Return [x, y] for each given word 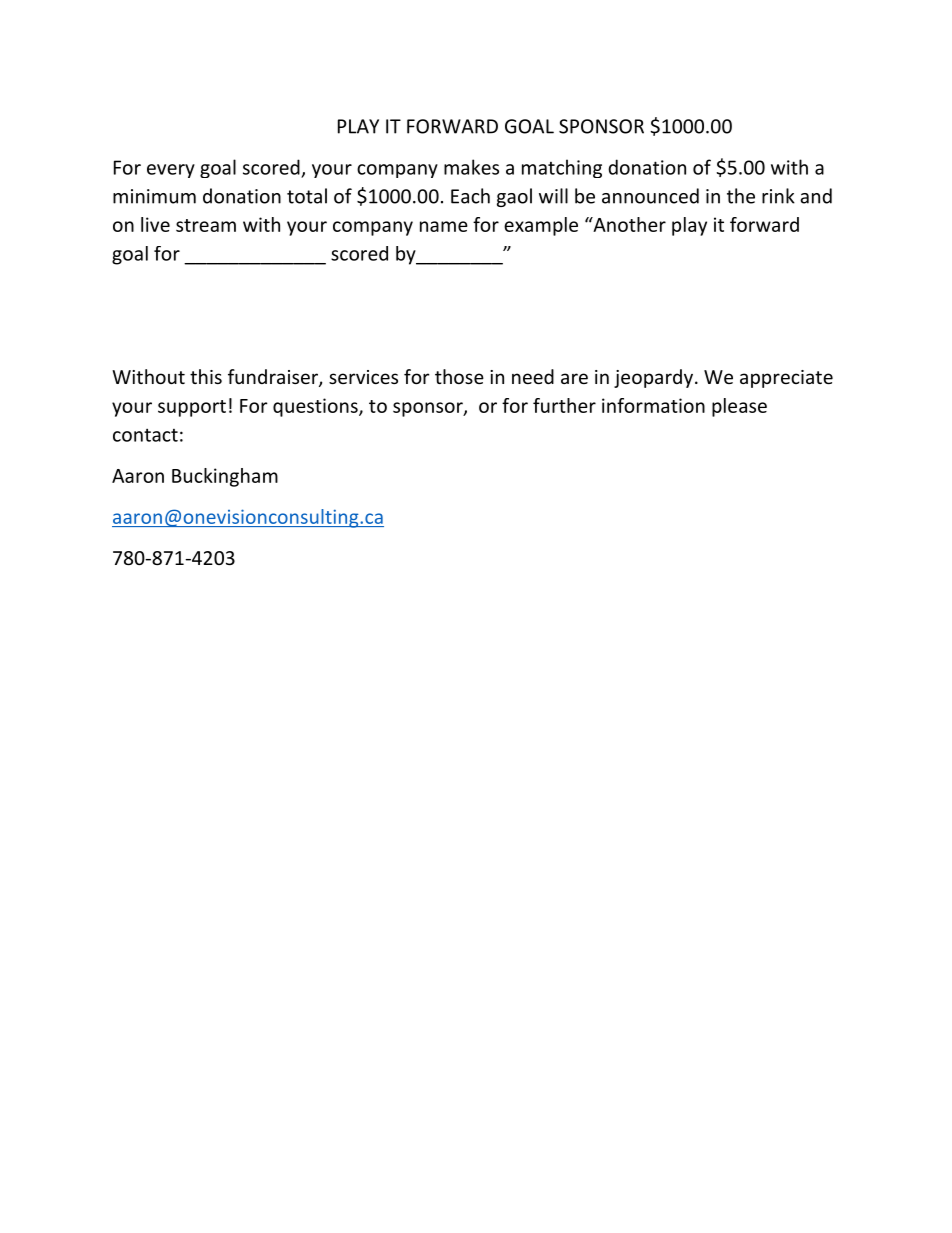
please [739, 407]
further [564, 405]
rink [778, 196]
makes [471, 167]
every [171, 171]
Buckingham [225, 477]
